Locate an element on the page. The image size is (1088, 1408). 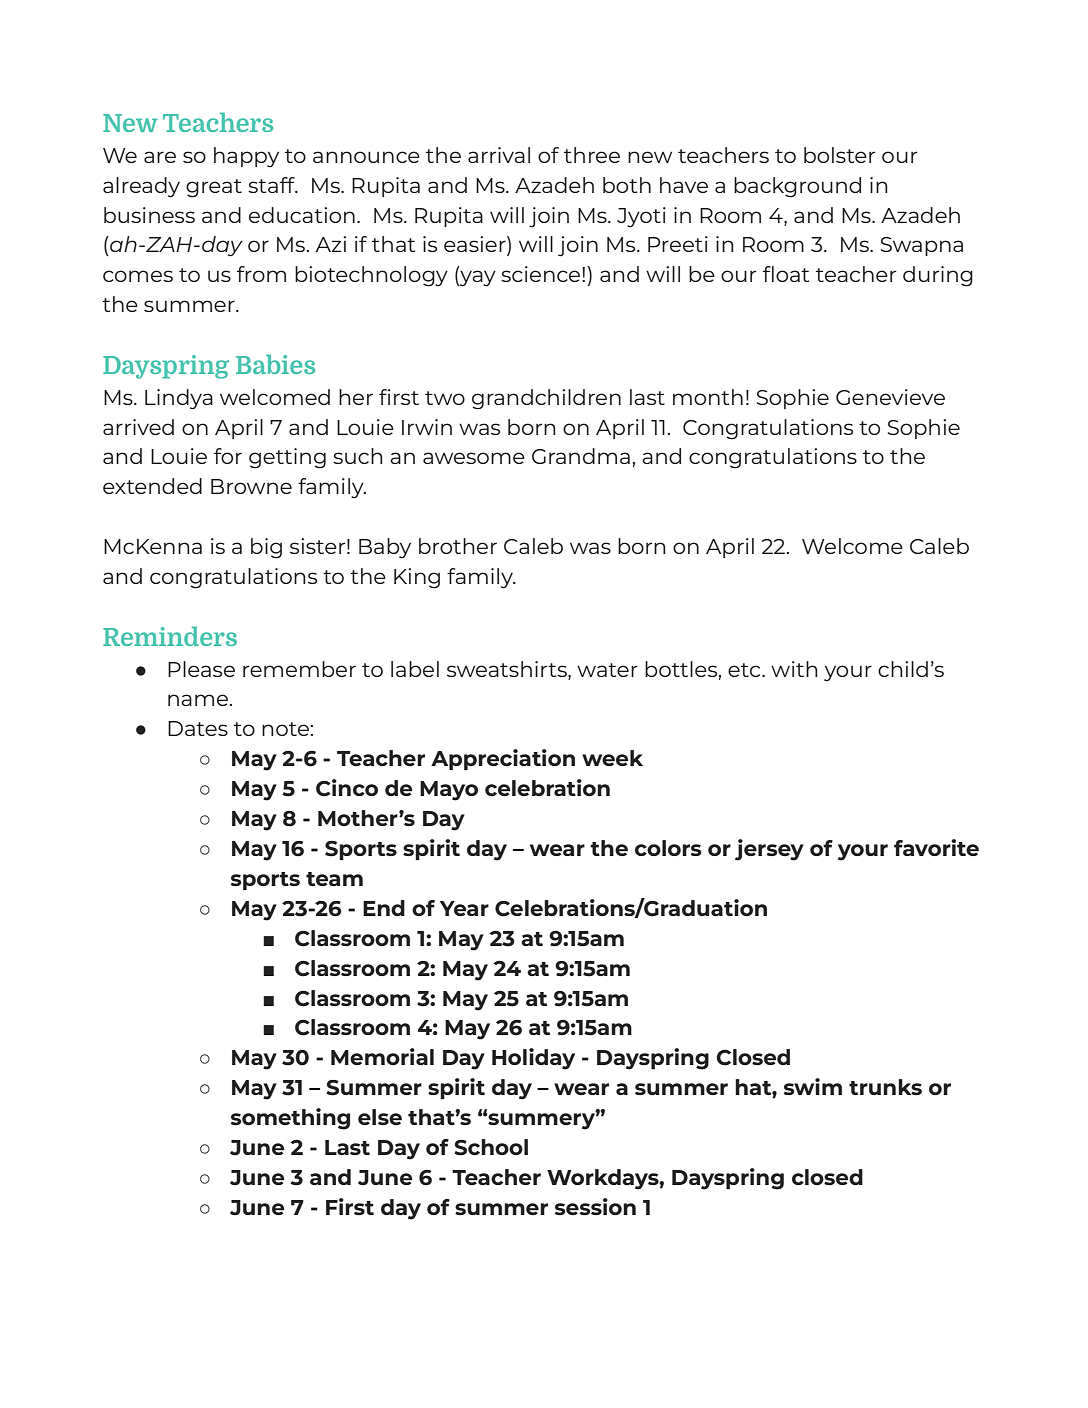
background is located at coordinates (797, 187).
